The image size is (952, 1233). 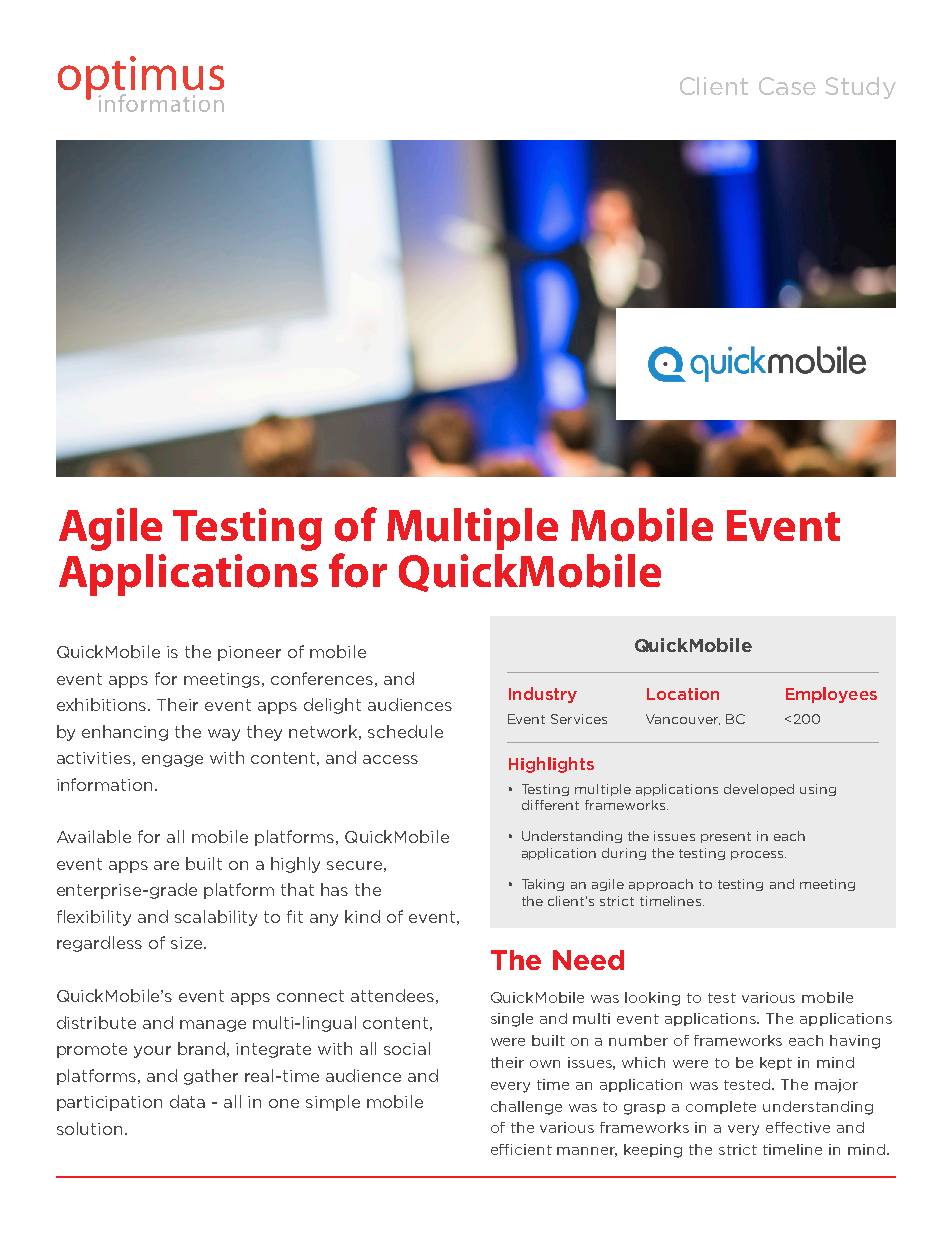 I want to click on challenge, so click(x=526, y=1108).
